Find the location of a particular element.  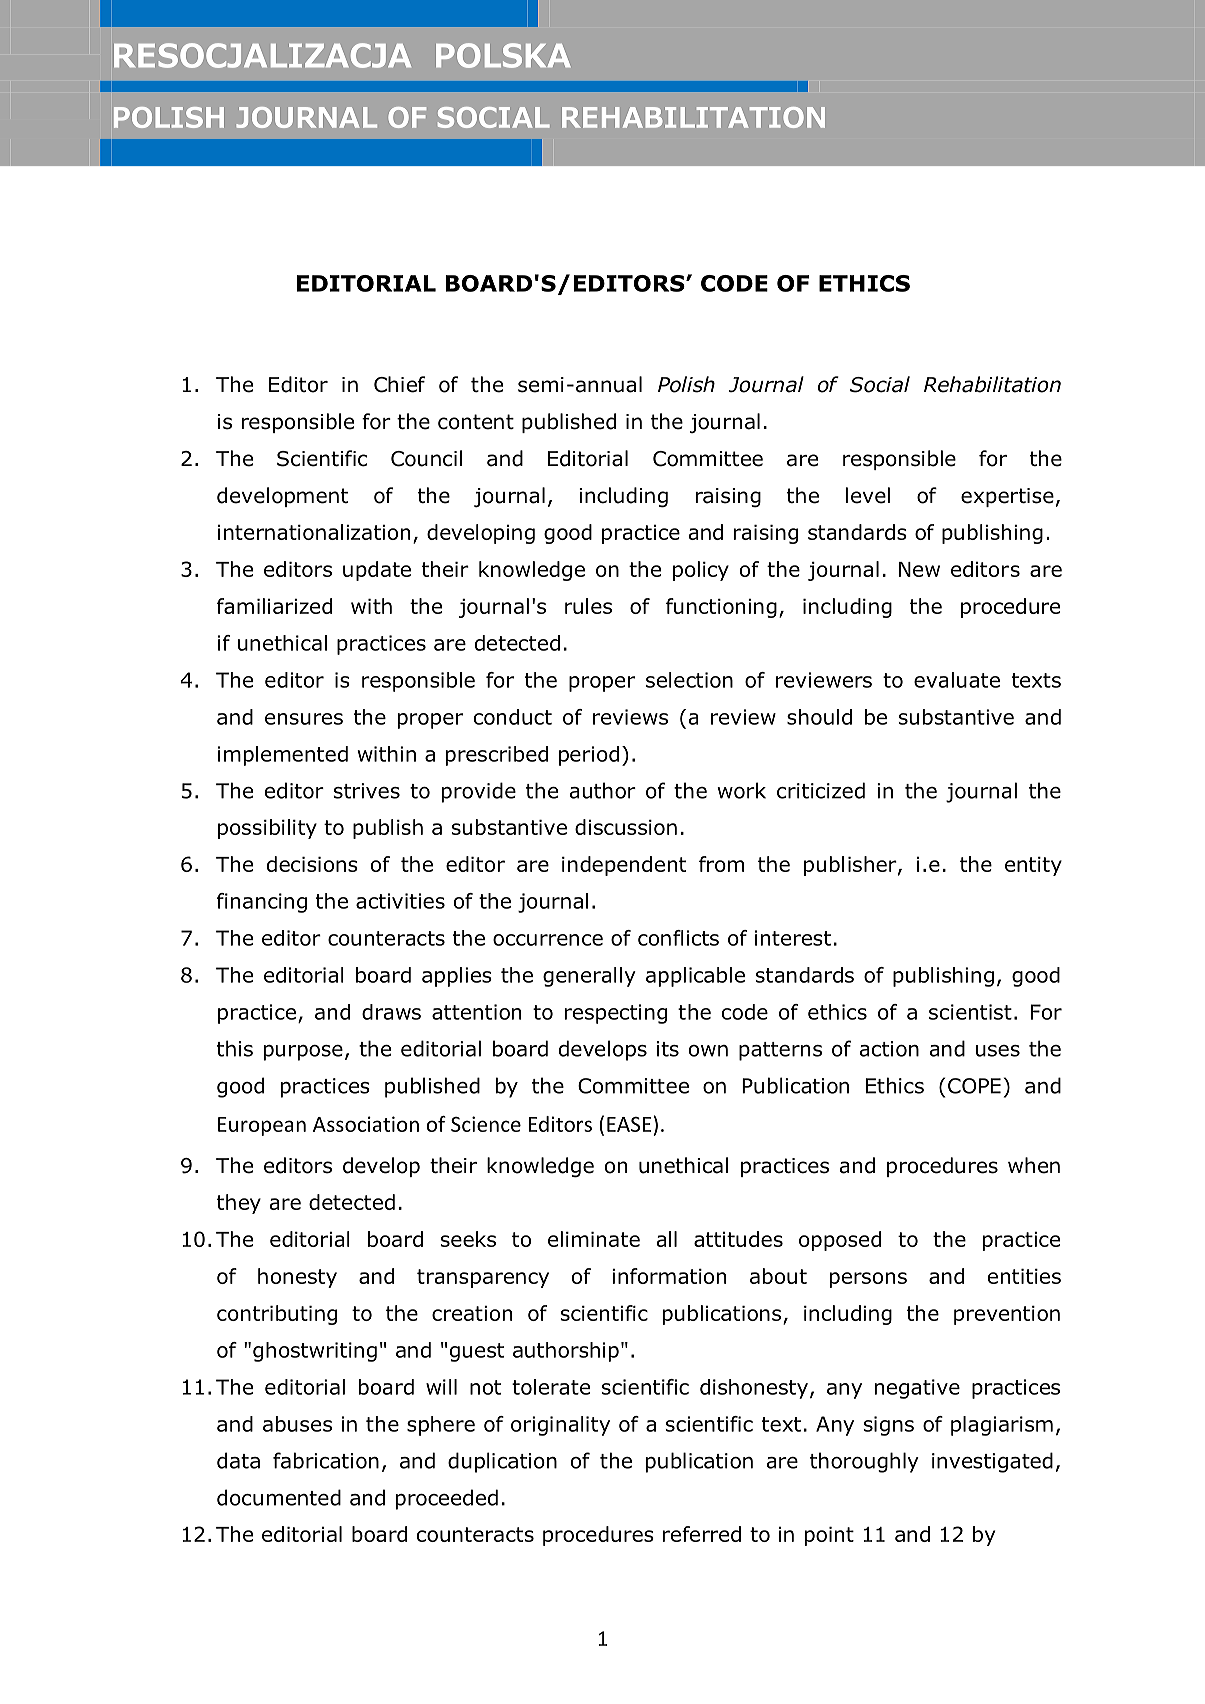

Chief is located at coordinates (399, 384).
